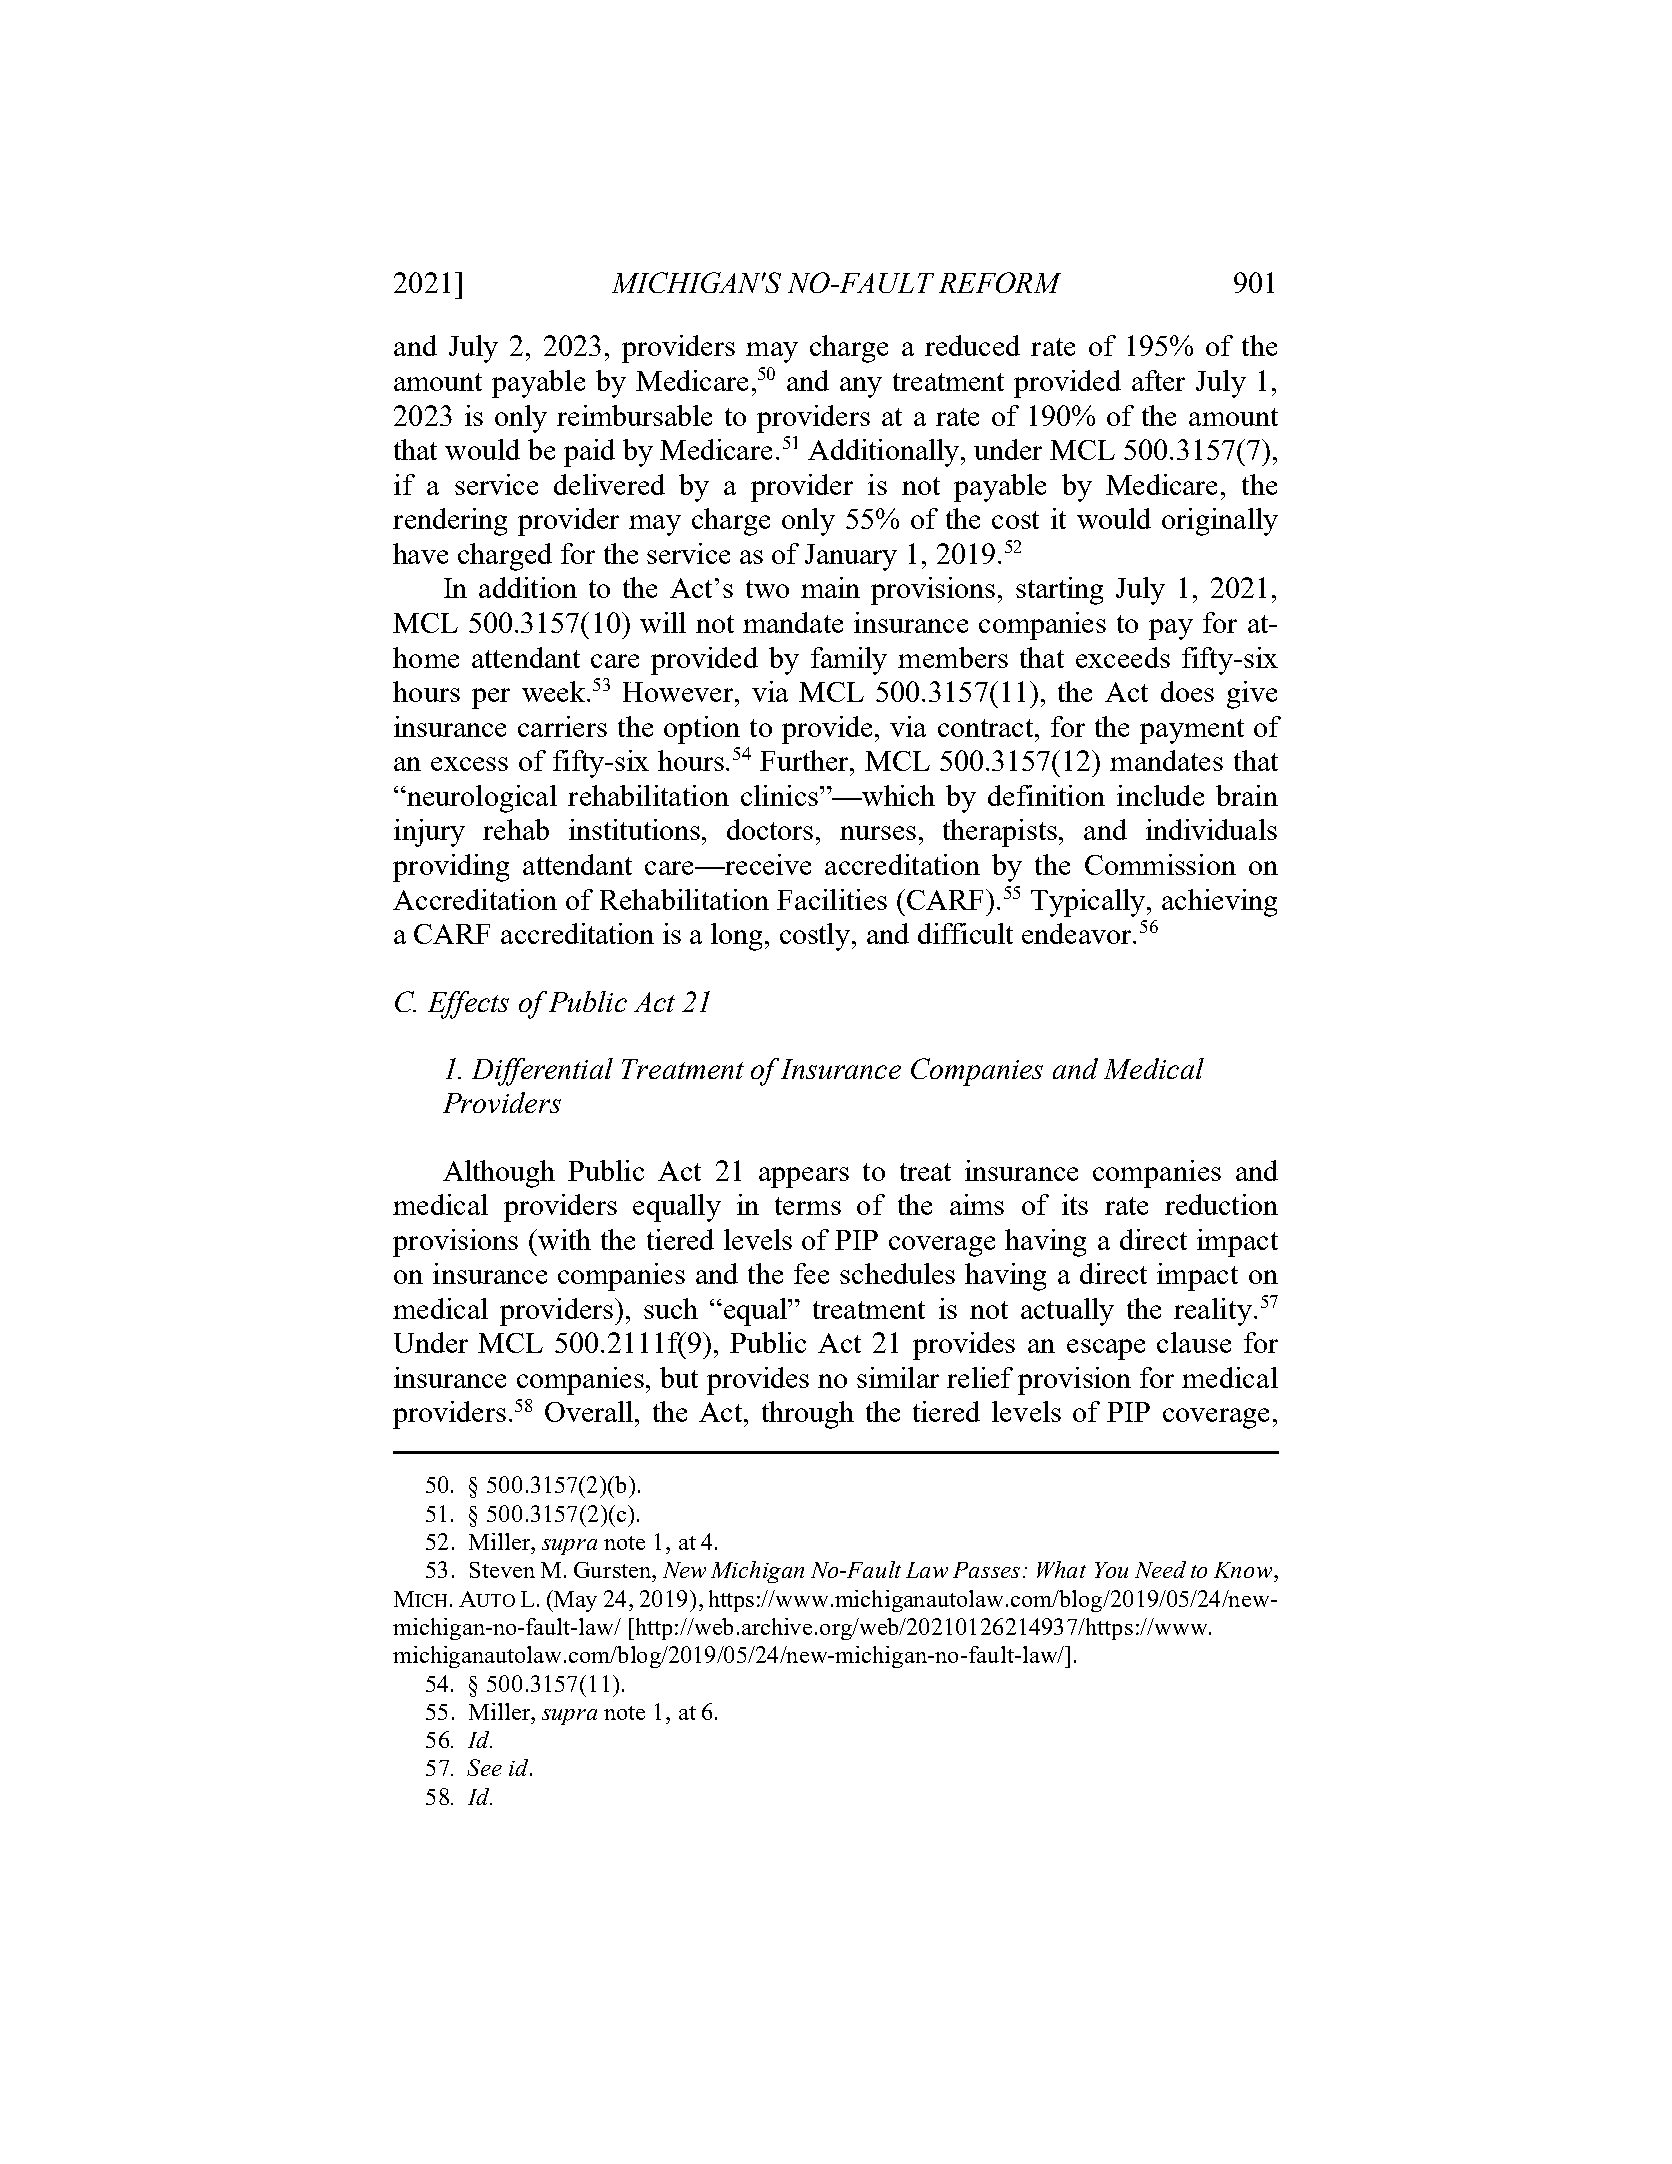 The image size is (1672, 2164). What do you see at coordinates (468, 1005) in the screenshot?
I see `Effects` at bounding box center [468, 1005].
